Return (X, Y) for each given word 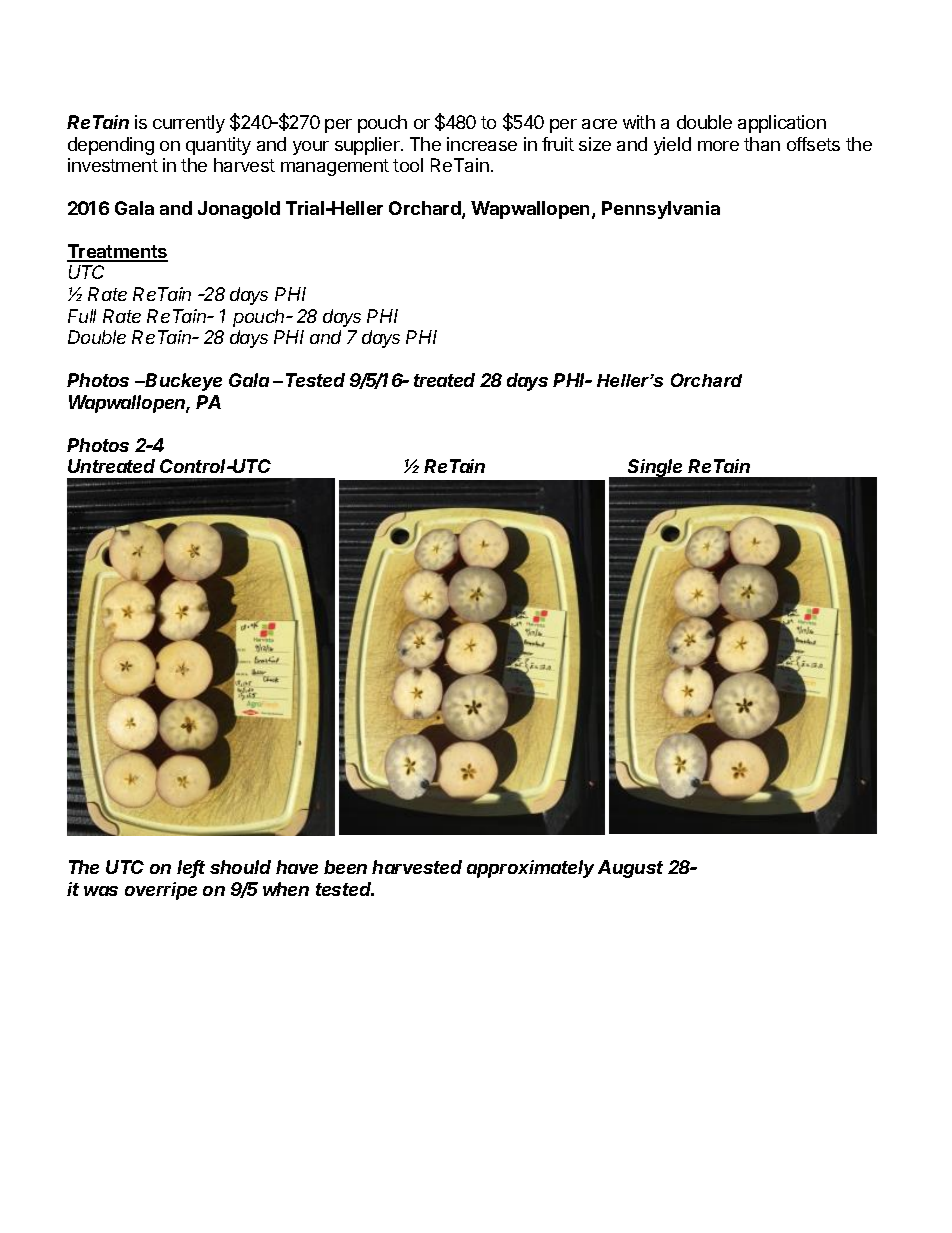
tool (408, 165)
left (191, 868)
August (630, 869)
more (718, 146)
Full (82, 316)
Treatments (117, 252)
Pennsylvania (661, 210)
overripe (161, 891)
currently (189, 124)
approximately (530, 869)
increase (482, 144)
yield (672, 146)
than (762, 144)
